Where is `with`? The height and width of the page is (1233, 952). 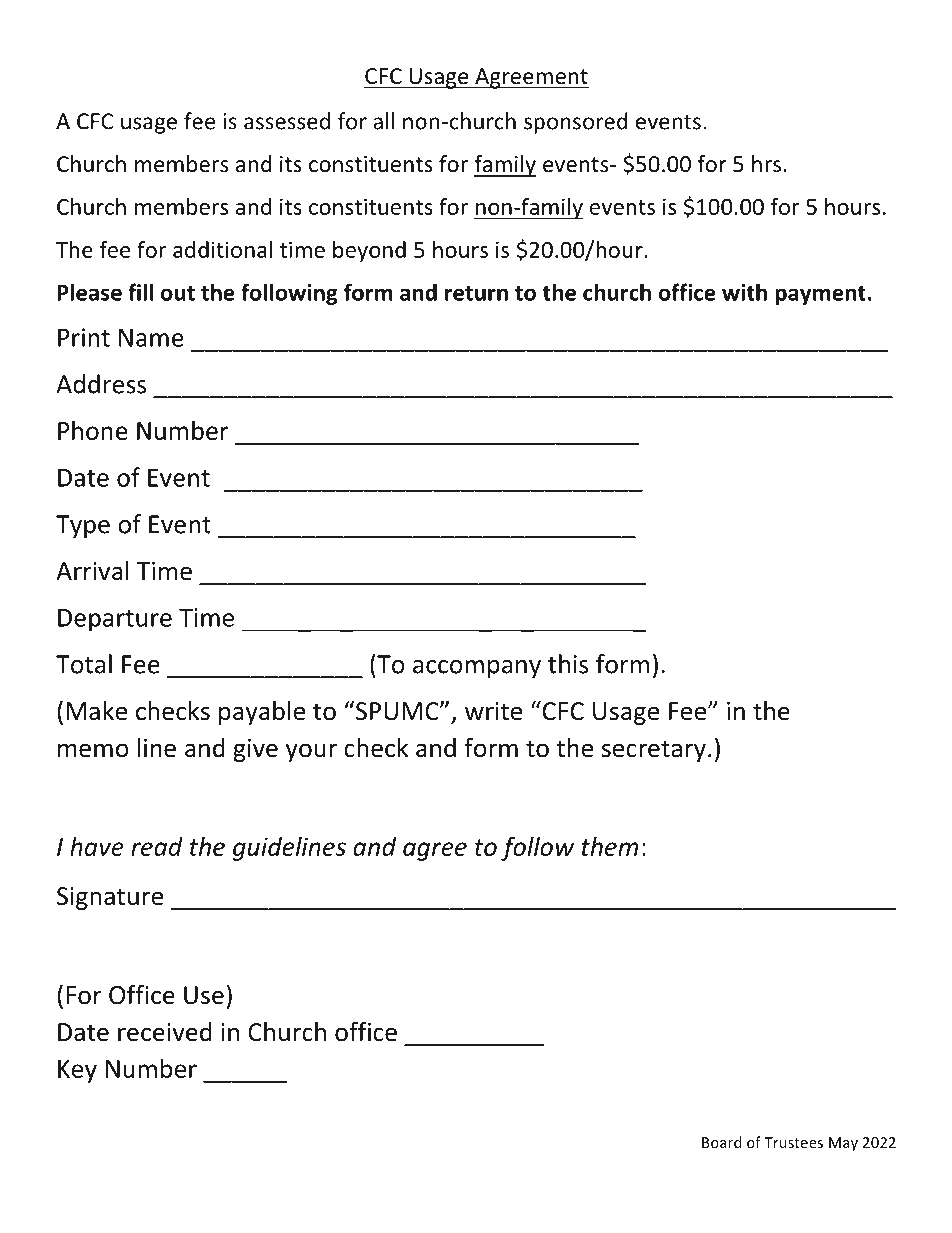
with is located at coordinates (744, 292).
